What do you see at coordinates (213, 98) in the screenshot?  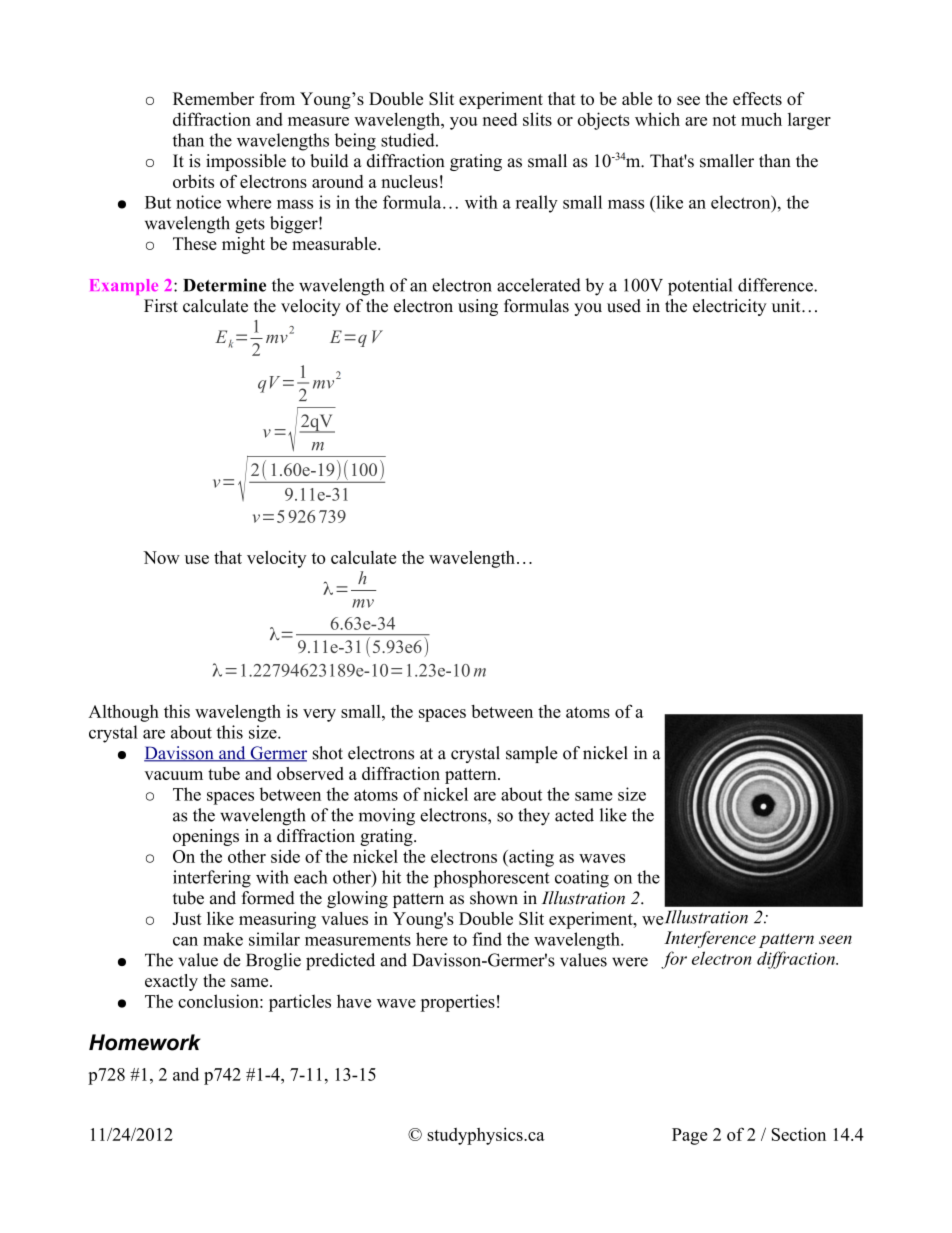 I see `Remember` at bounding box center [213, 98].
